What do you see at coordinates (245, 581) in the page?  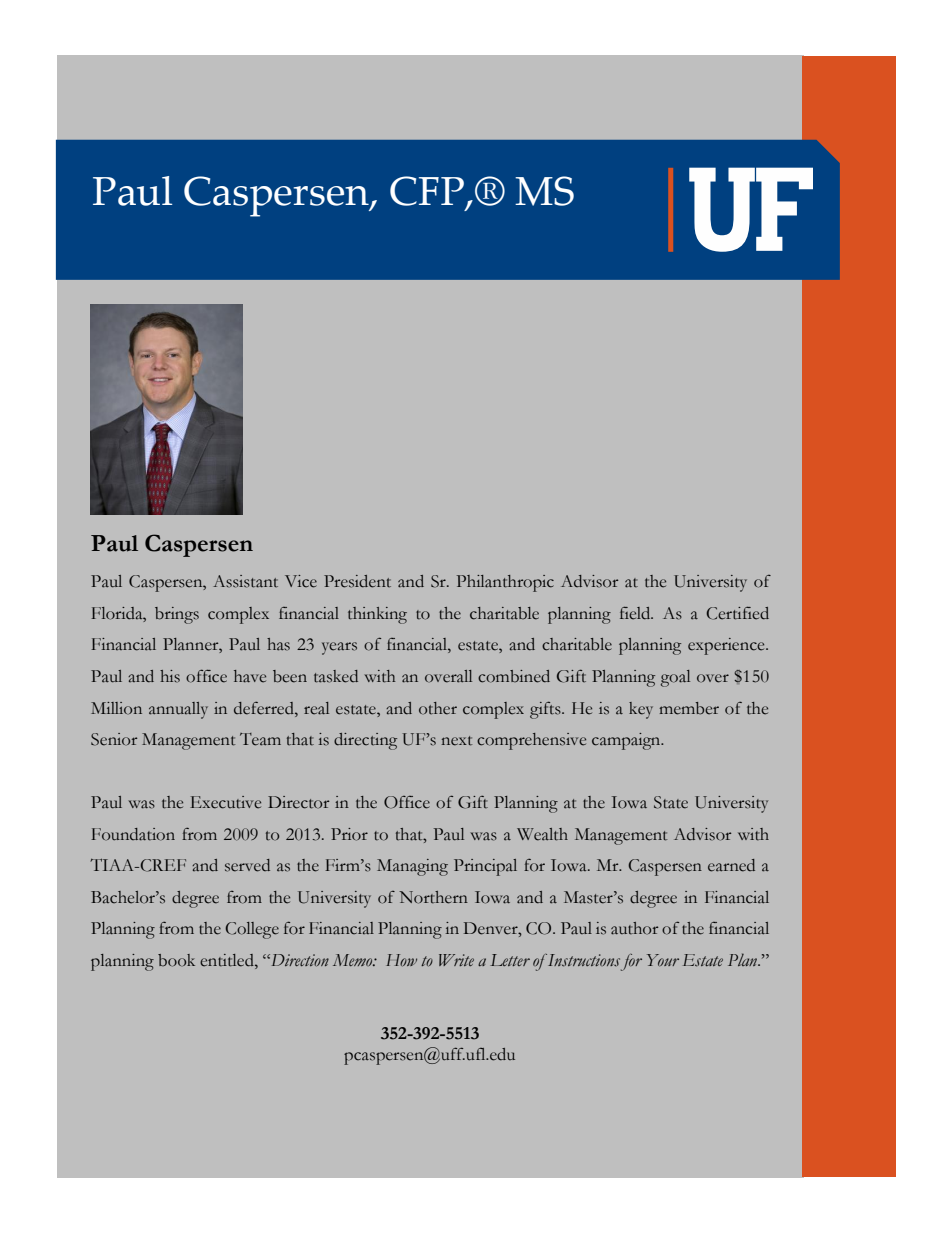 I see `Assistant` at bounding box center [245, 581].
